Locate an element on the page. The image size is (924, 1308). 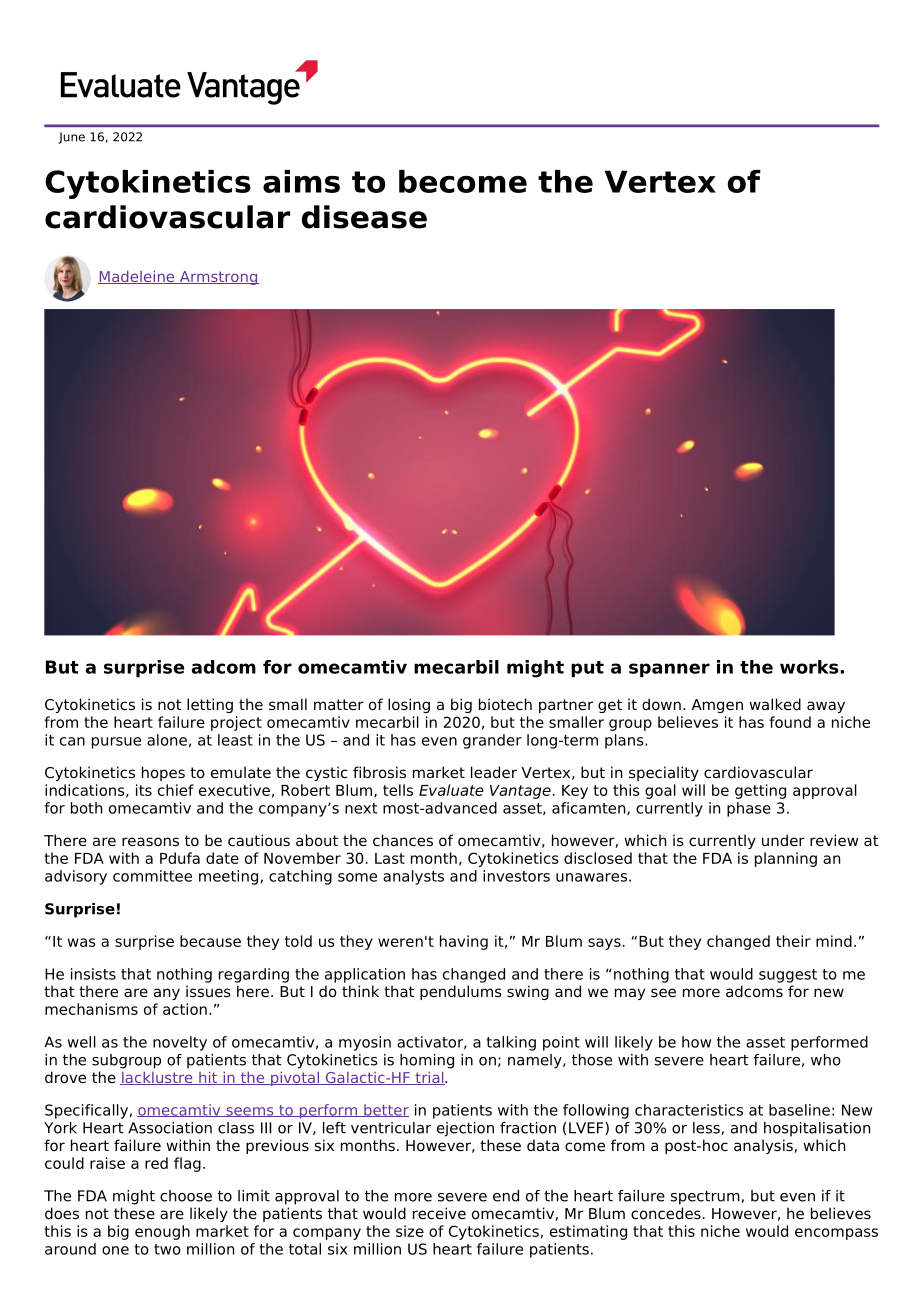
aims is located at coordinates (301, 181).
